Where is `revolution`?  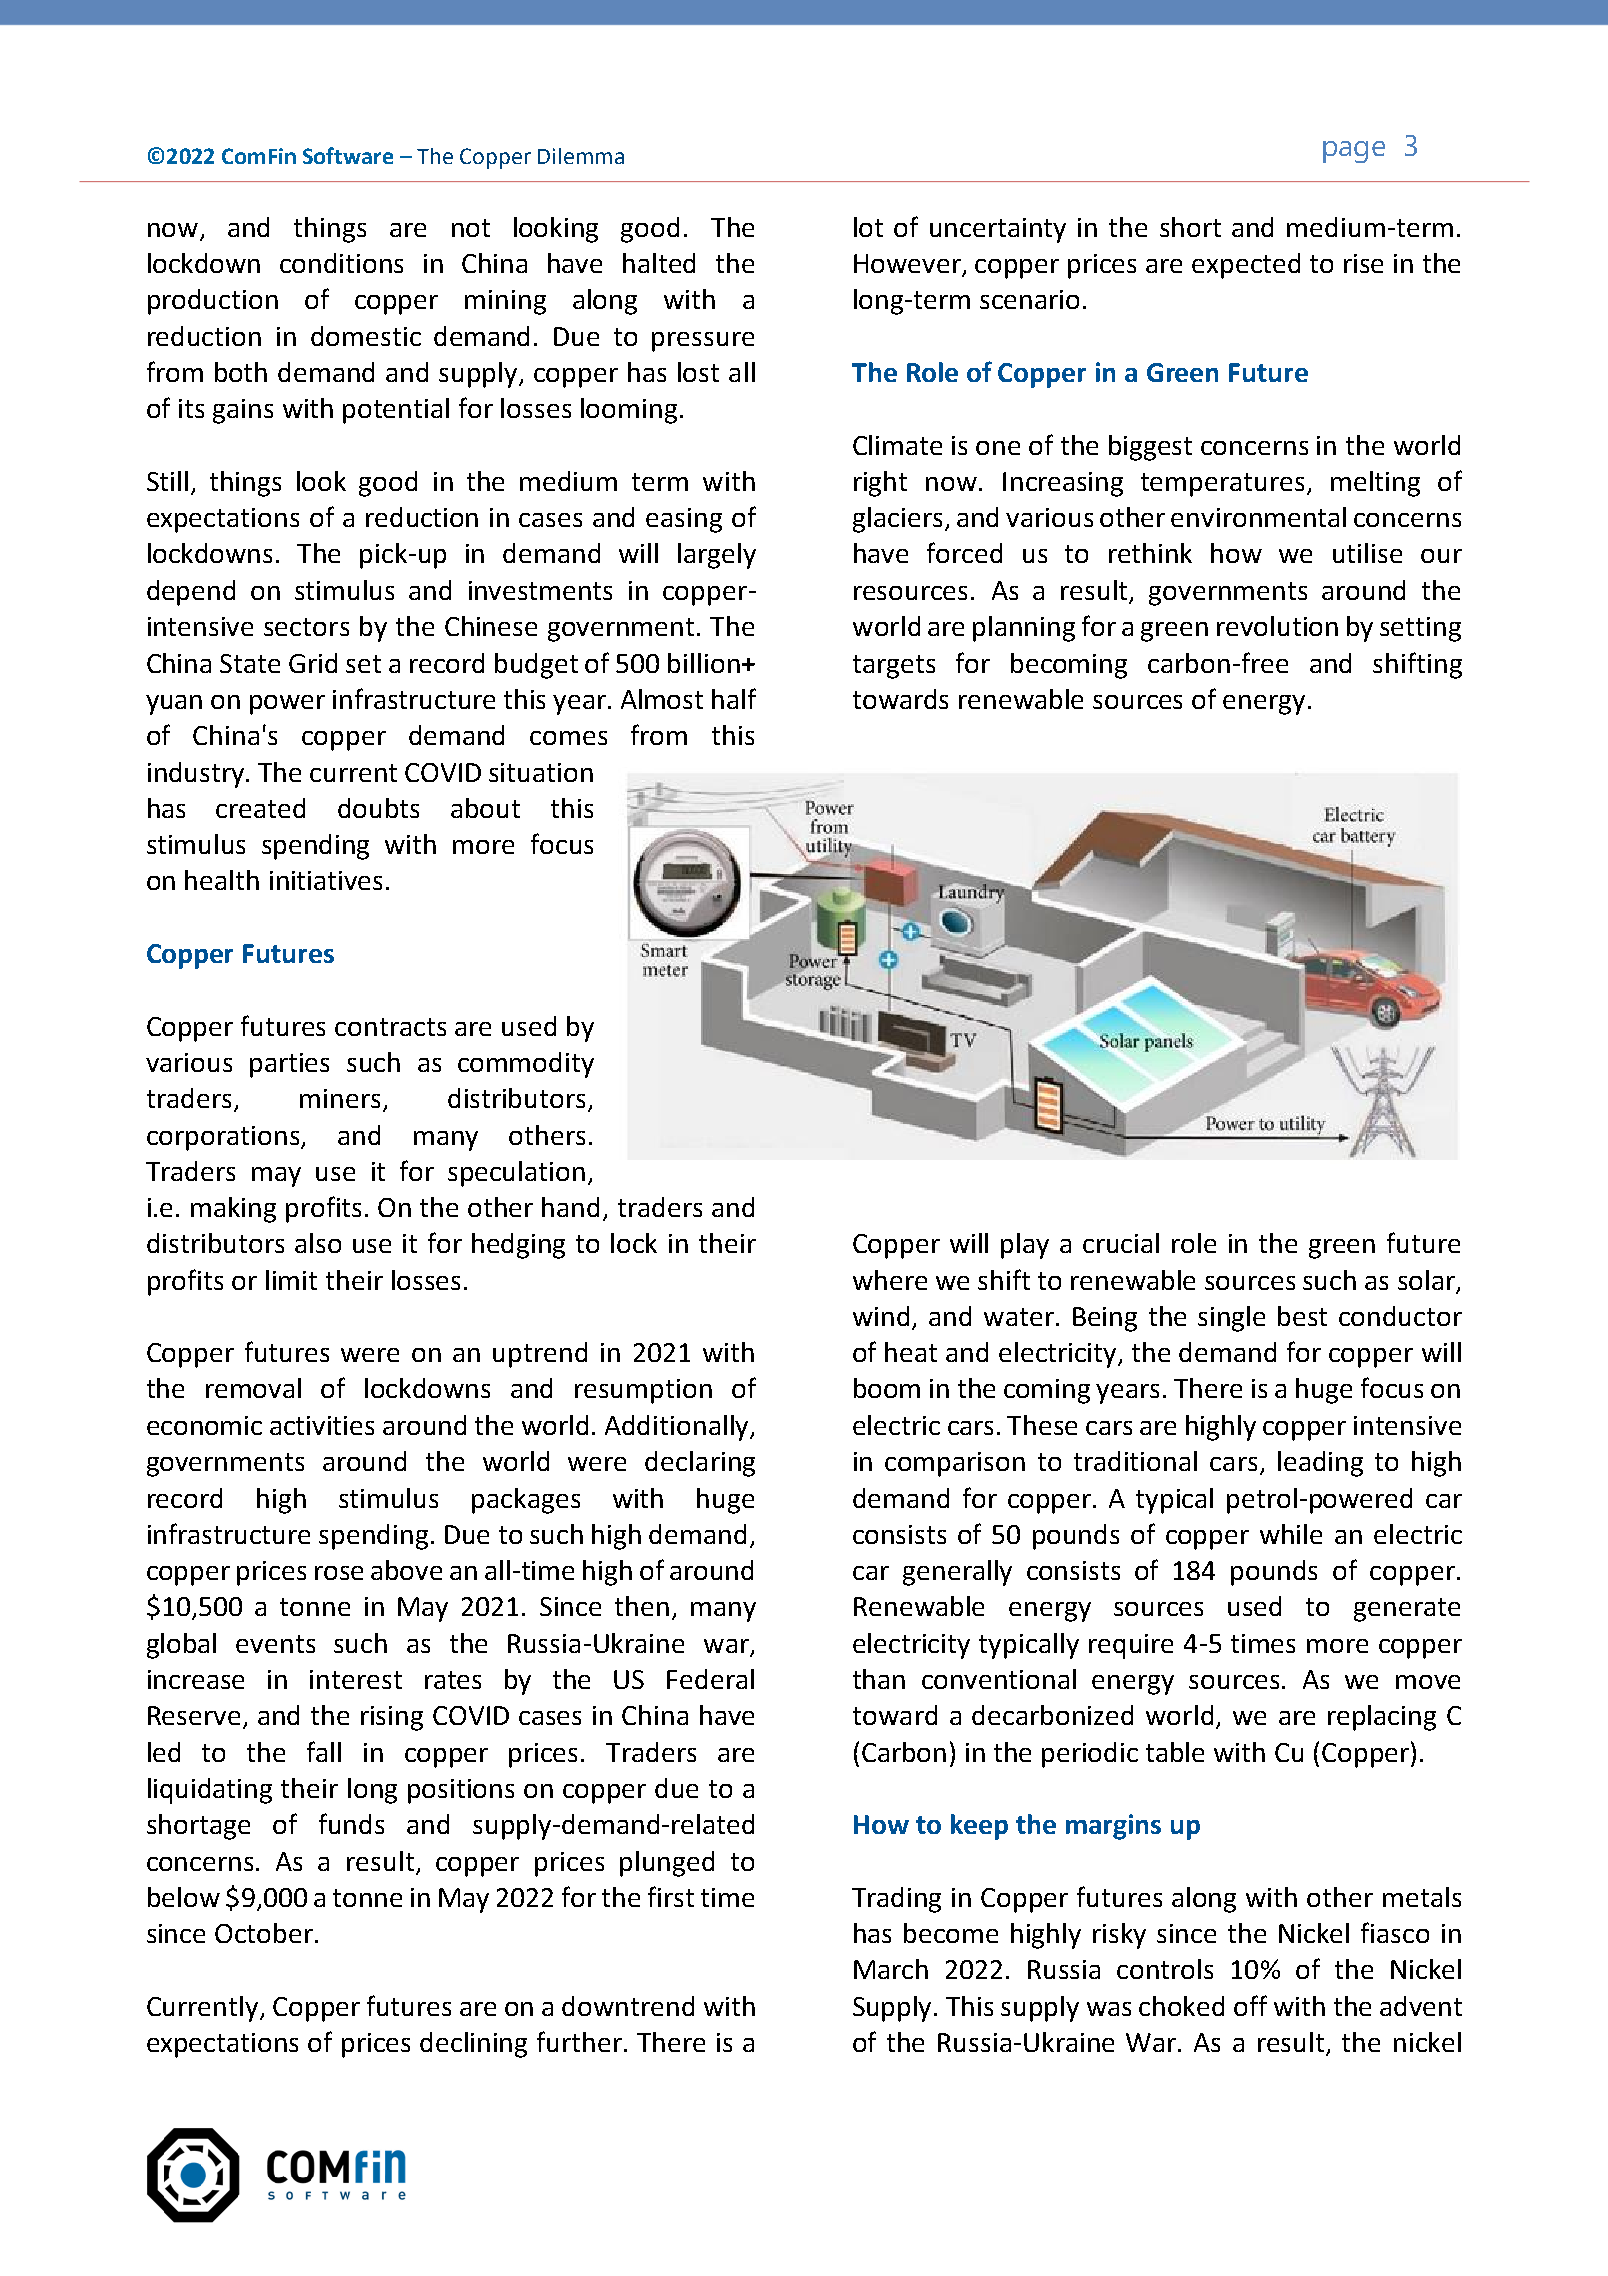 revolution is located at coordinates (1277, 626).
